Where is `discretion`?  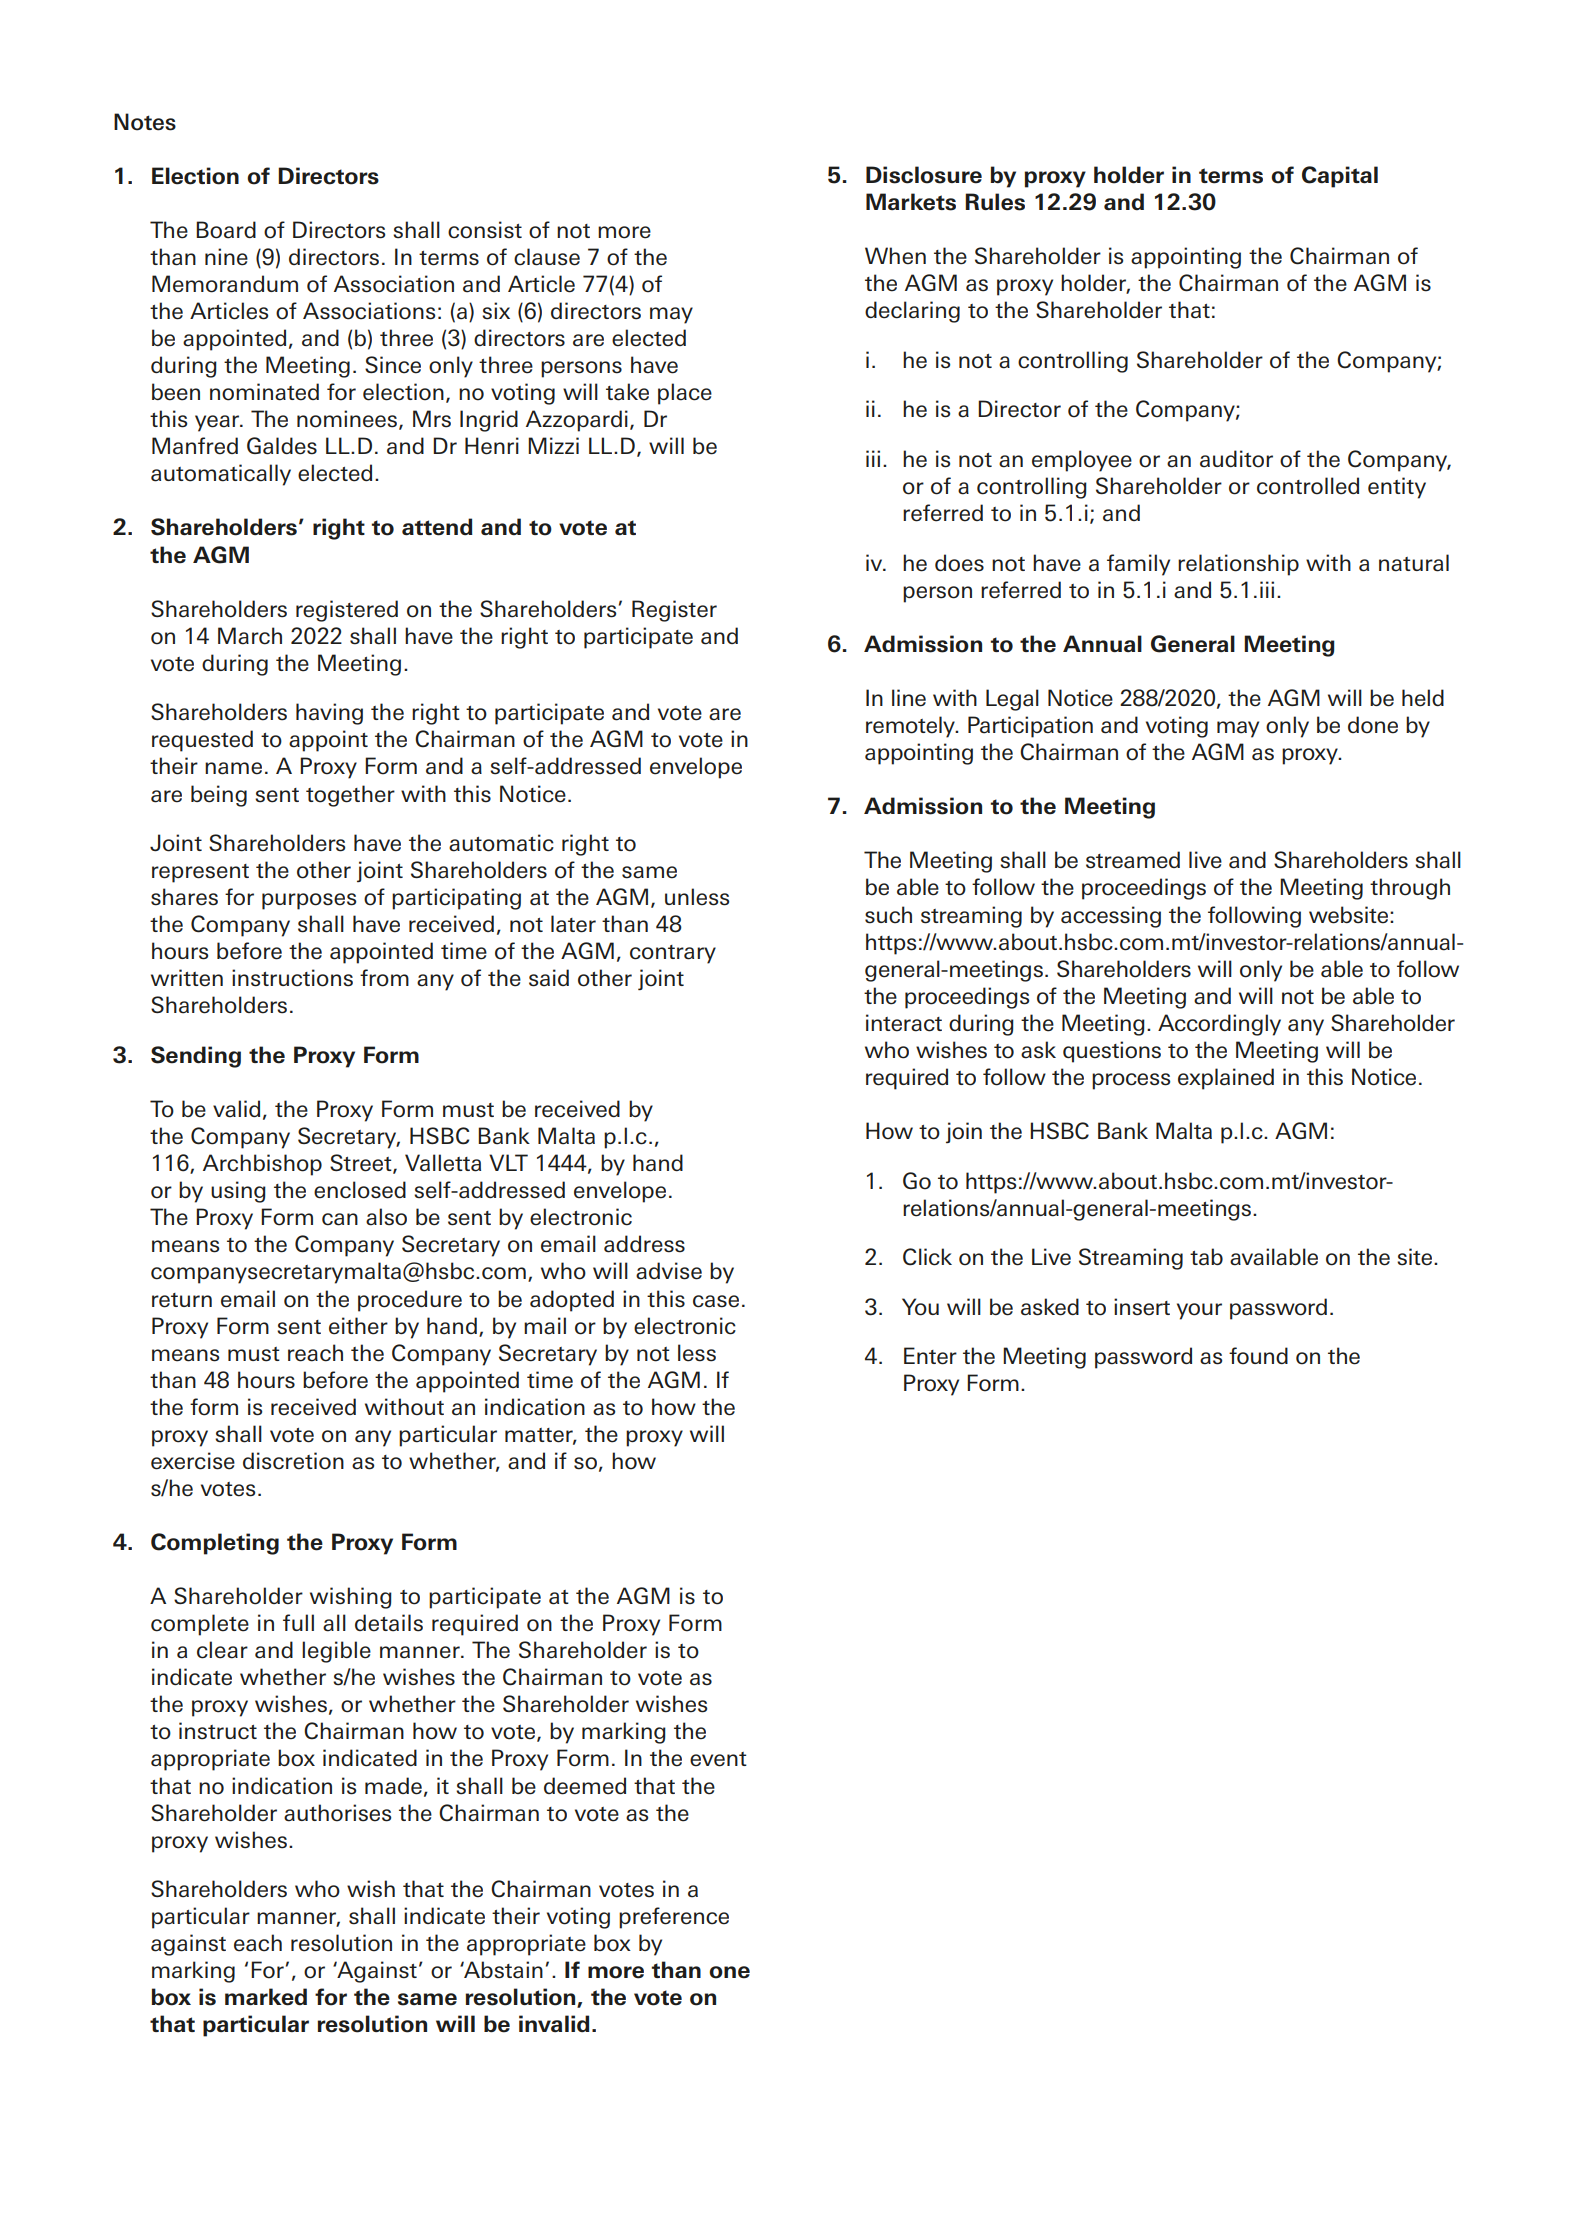 discretion is located at coordinates (293, 1461).
